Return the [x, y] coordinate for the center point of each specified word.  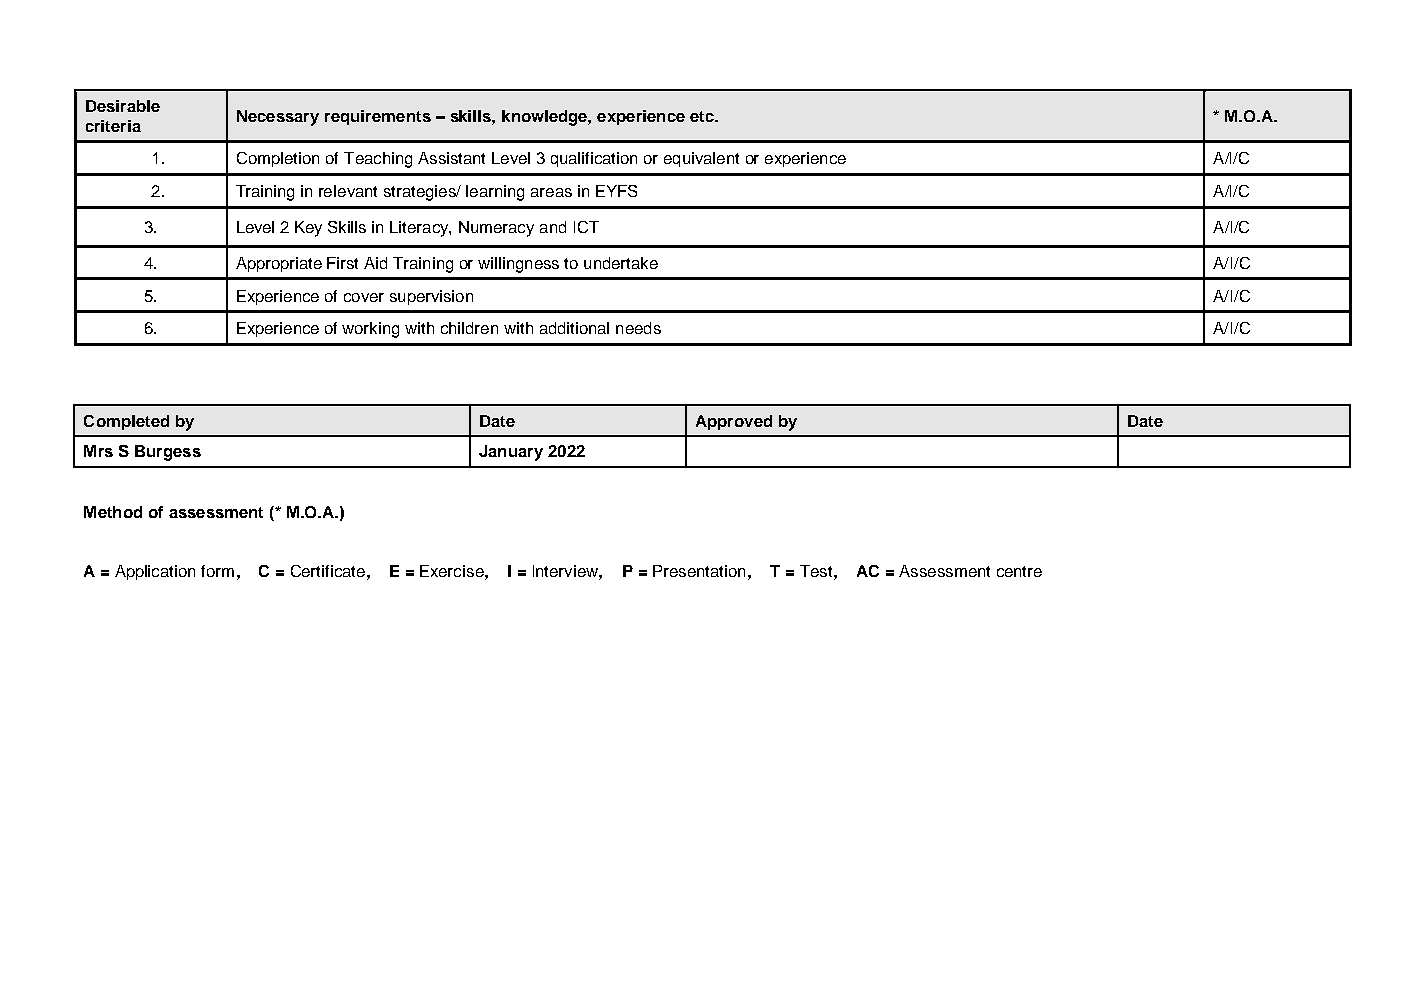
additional [574, 328]
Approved [734, 422]
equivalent [701, 159]
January [511, 453]
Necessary [278, 118]
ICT [586, 227]
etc [703, 116]
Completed [126, 422]
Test [817, 571]
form [217, 571]
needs [638, 328]
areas [551, 192]
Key [308, 229]
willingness [518, 265]
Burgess [168, 453]
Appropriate [279, 264]
